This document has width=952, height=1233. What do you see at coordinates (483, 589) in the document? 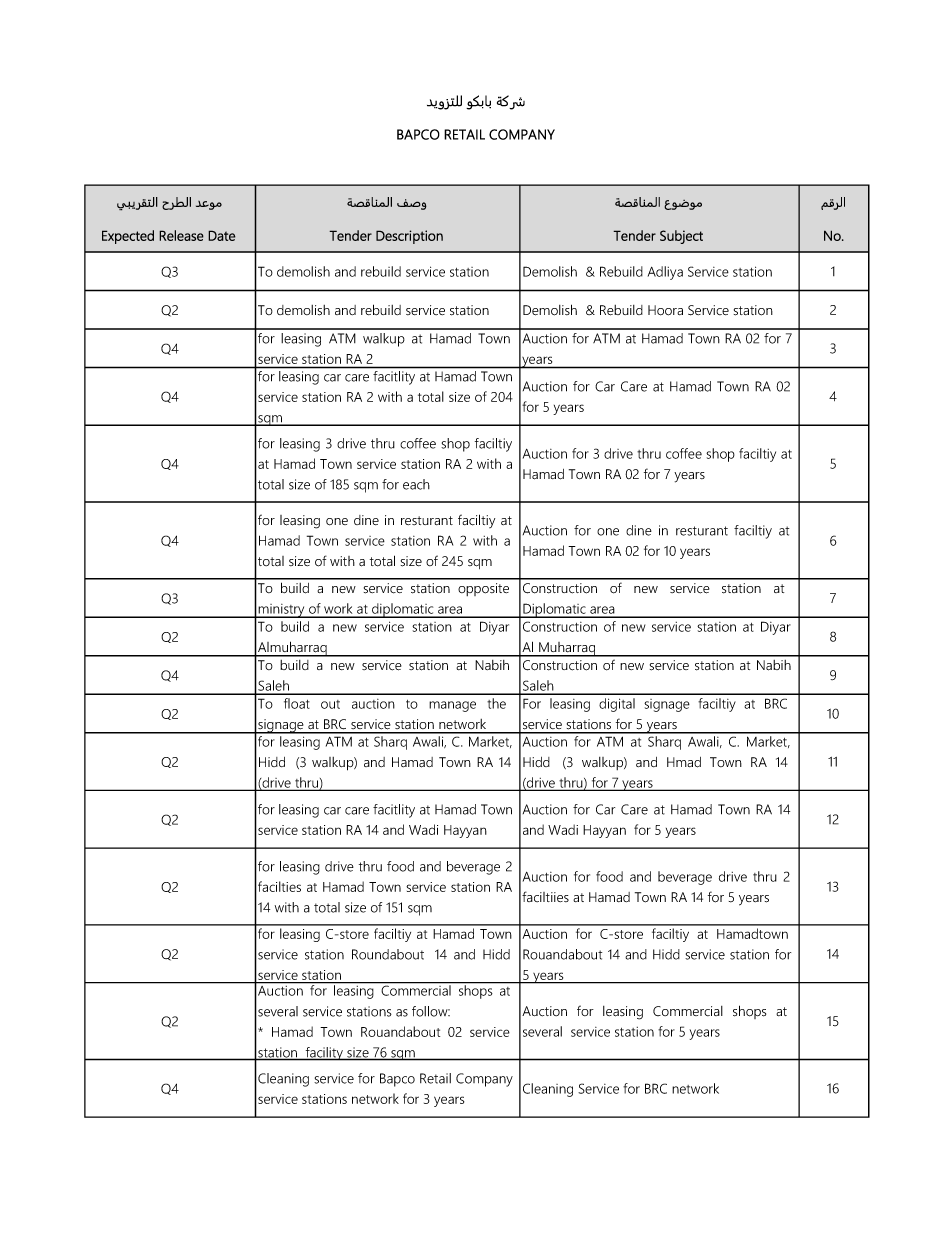
I see `opposite` at bounding box center [483, 589].
